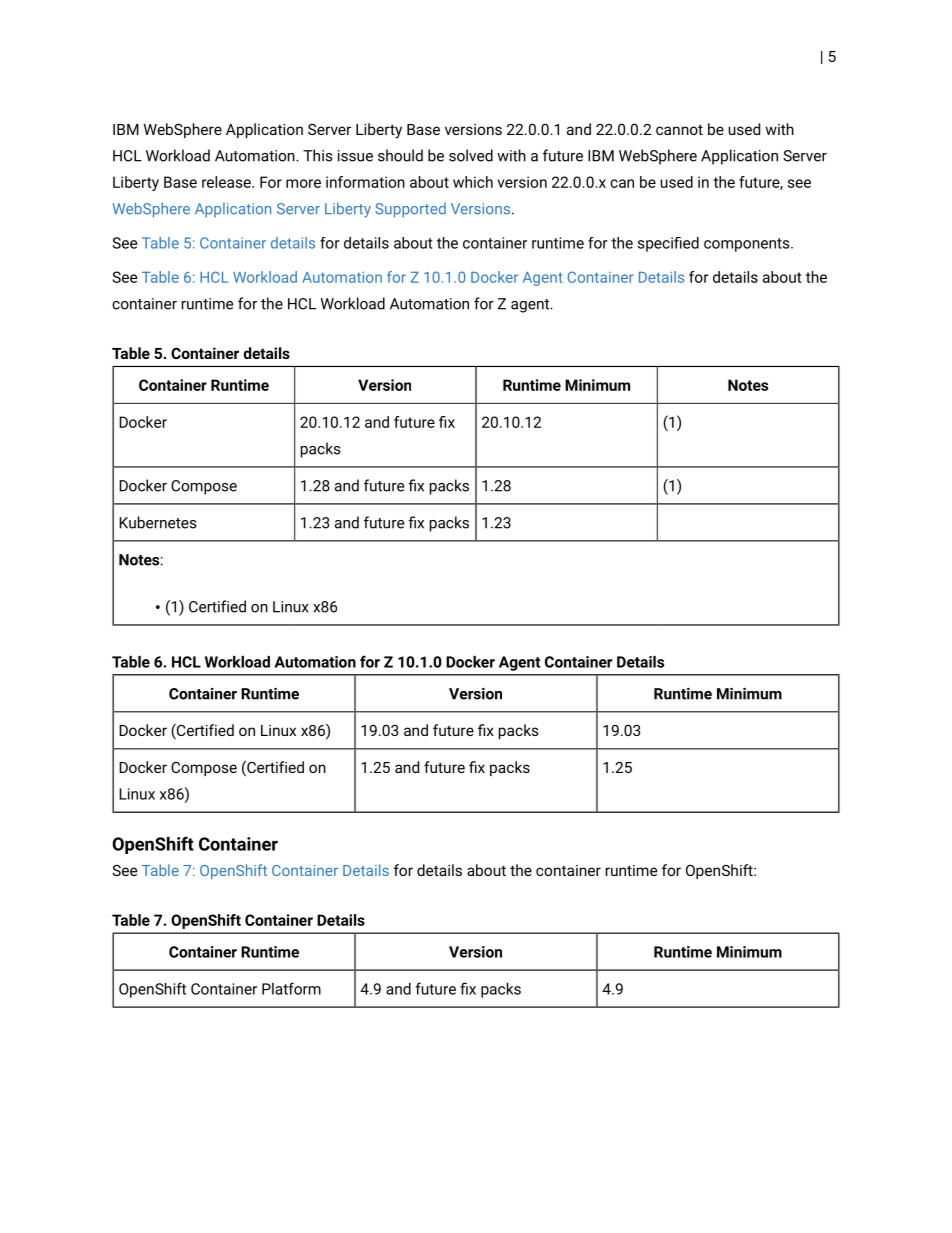 This screenshot has width=952, height=1233. I want to click on This, so click(317, 155).
